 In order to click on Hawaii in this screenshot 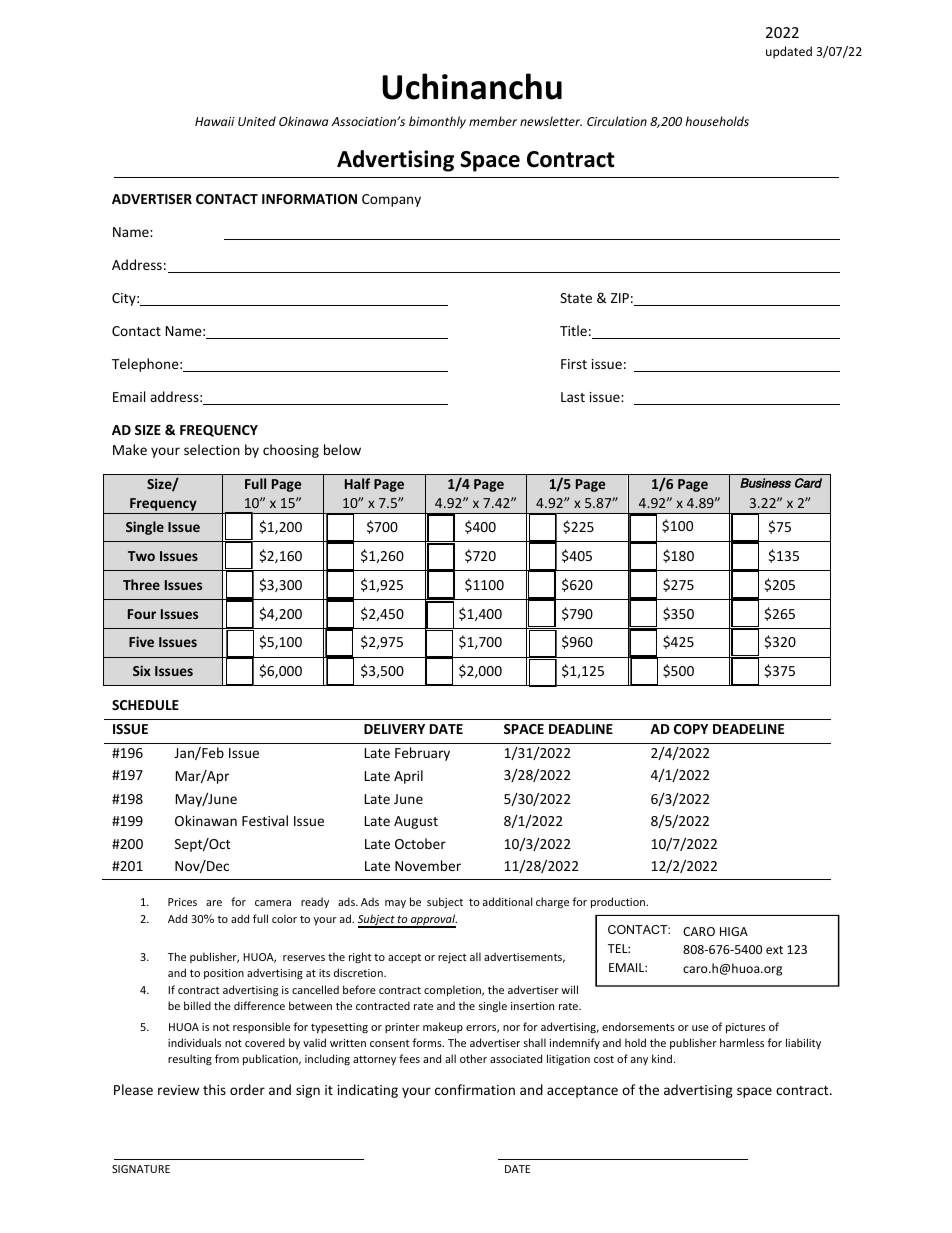, I will do `click(215, 121)`.
